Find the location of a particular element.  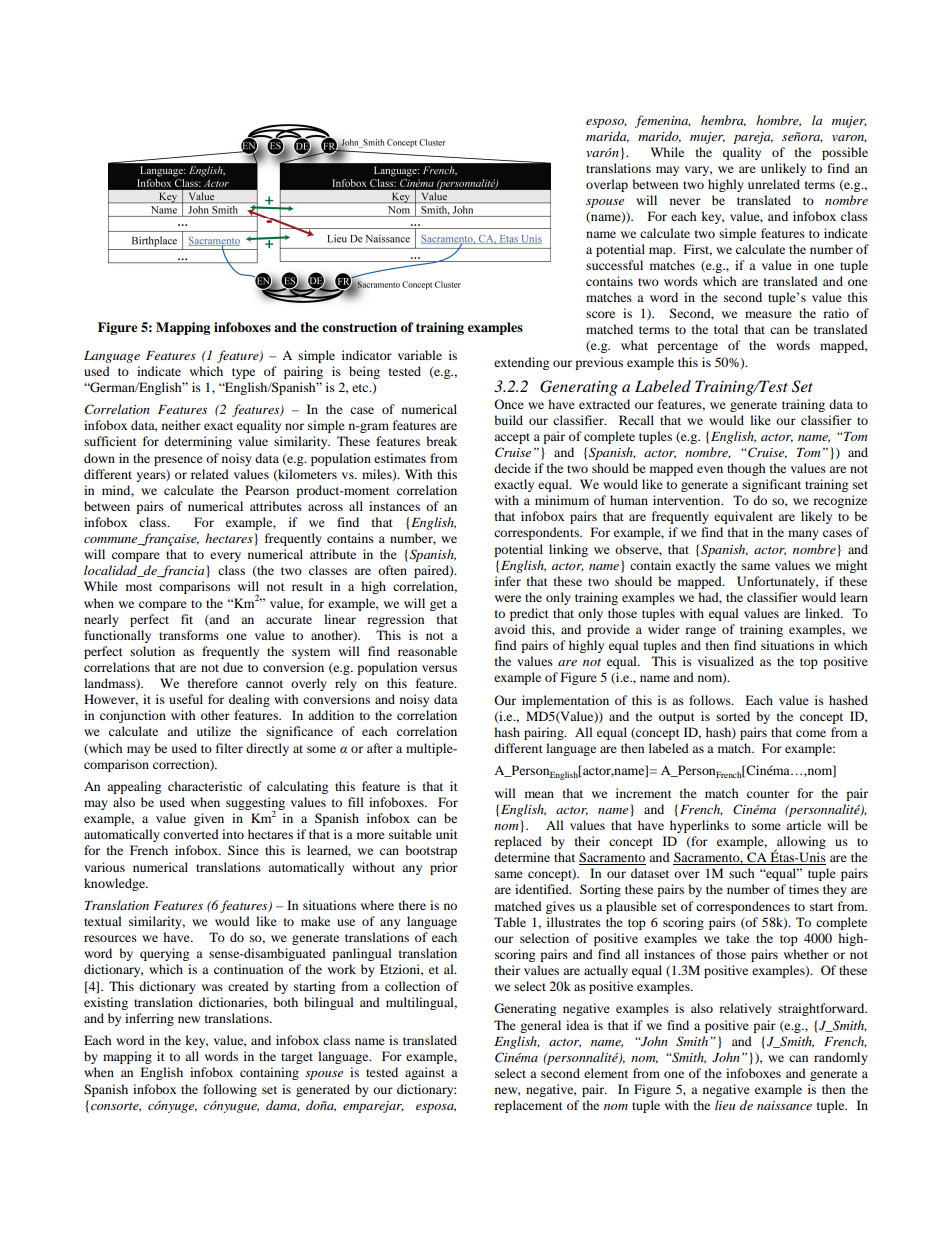

construction is located at coordinates (359, 327).
